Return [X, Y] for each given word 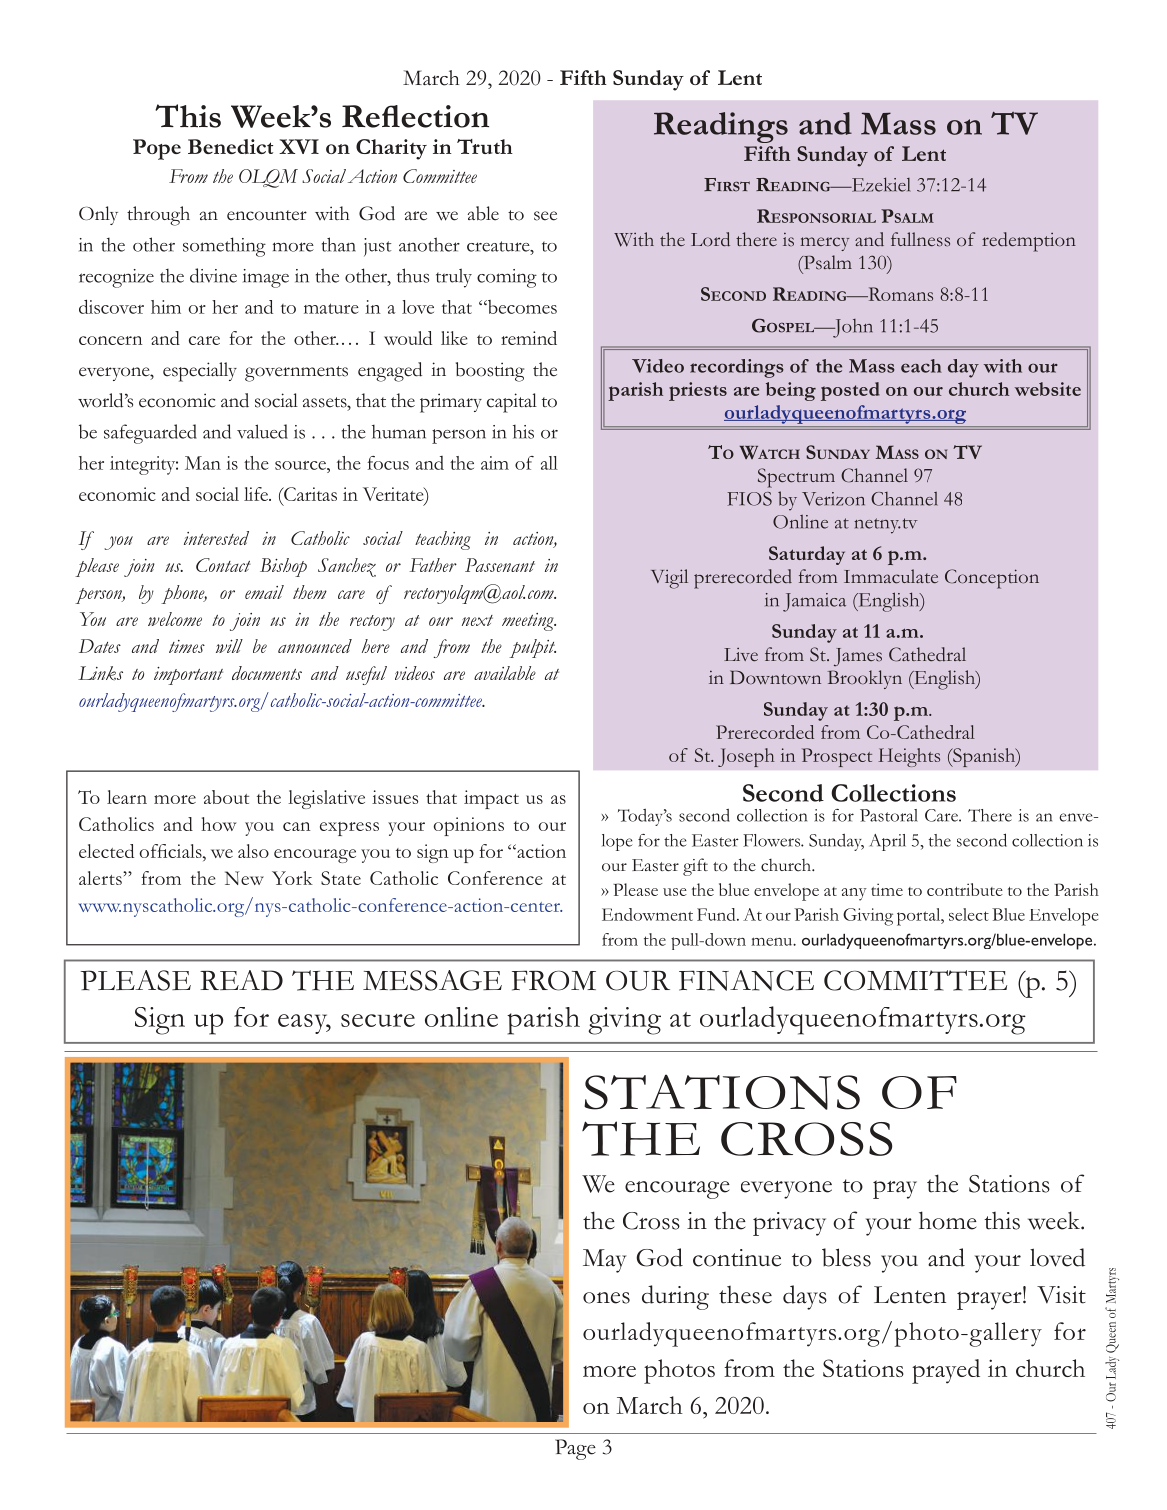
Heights [909, 757]
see [545, 216]
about [226, 797]
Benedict [230, 146]
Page [575, 1449]
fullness [920, 239]
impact [491, 799]
